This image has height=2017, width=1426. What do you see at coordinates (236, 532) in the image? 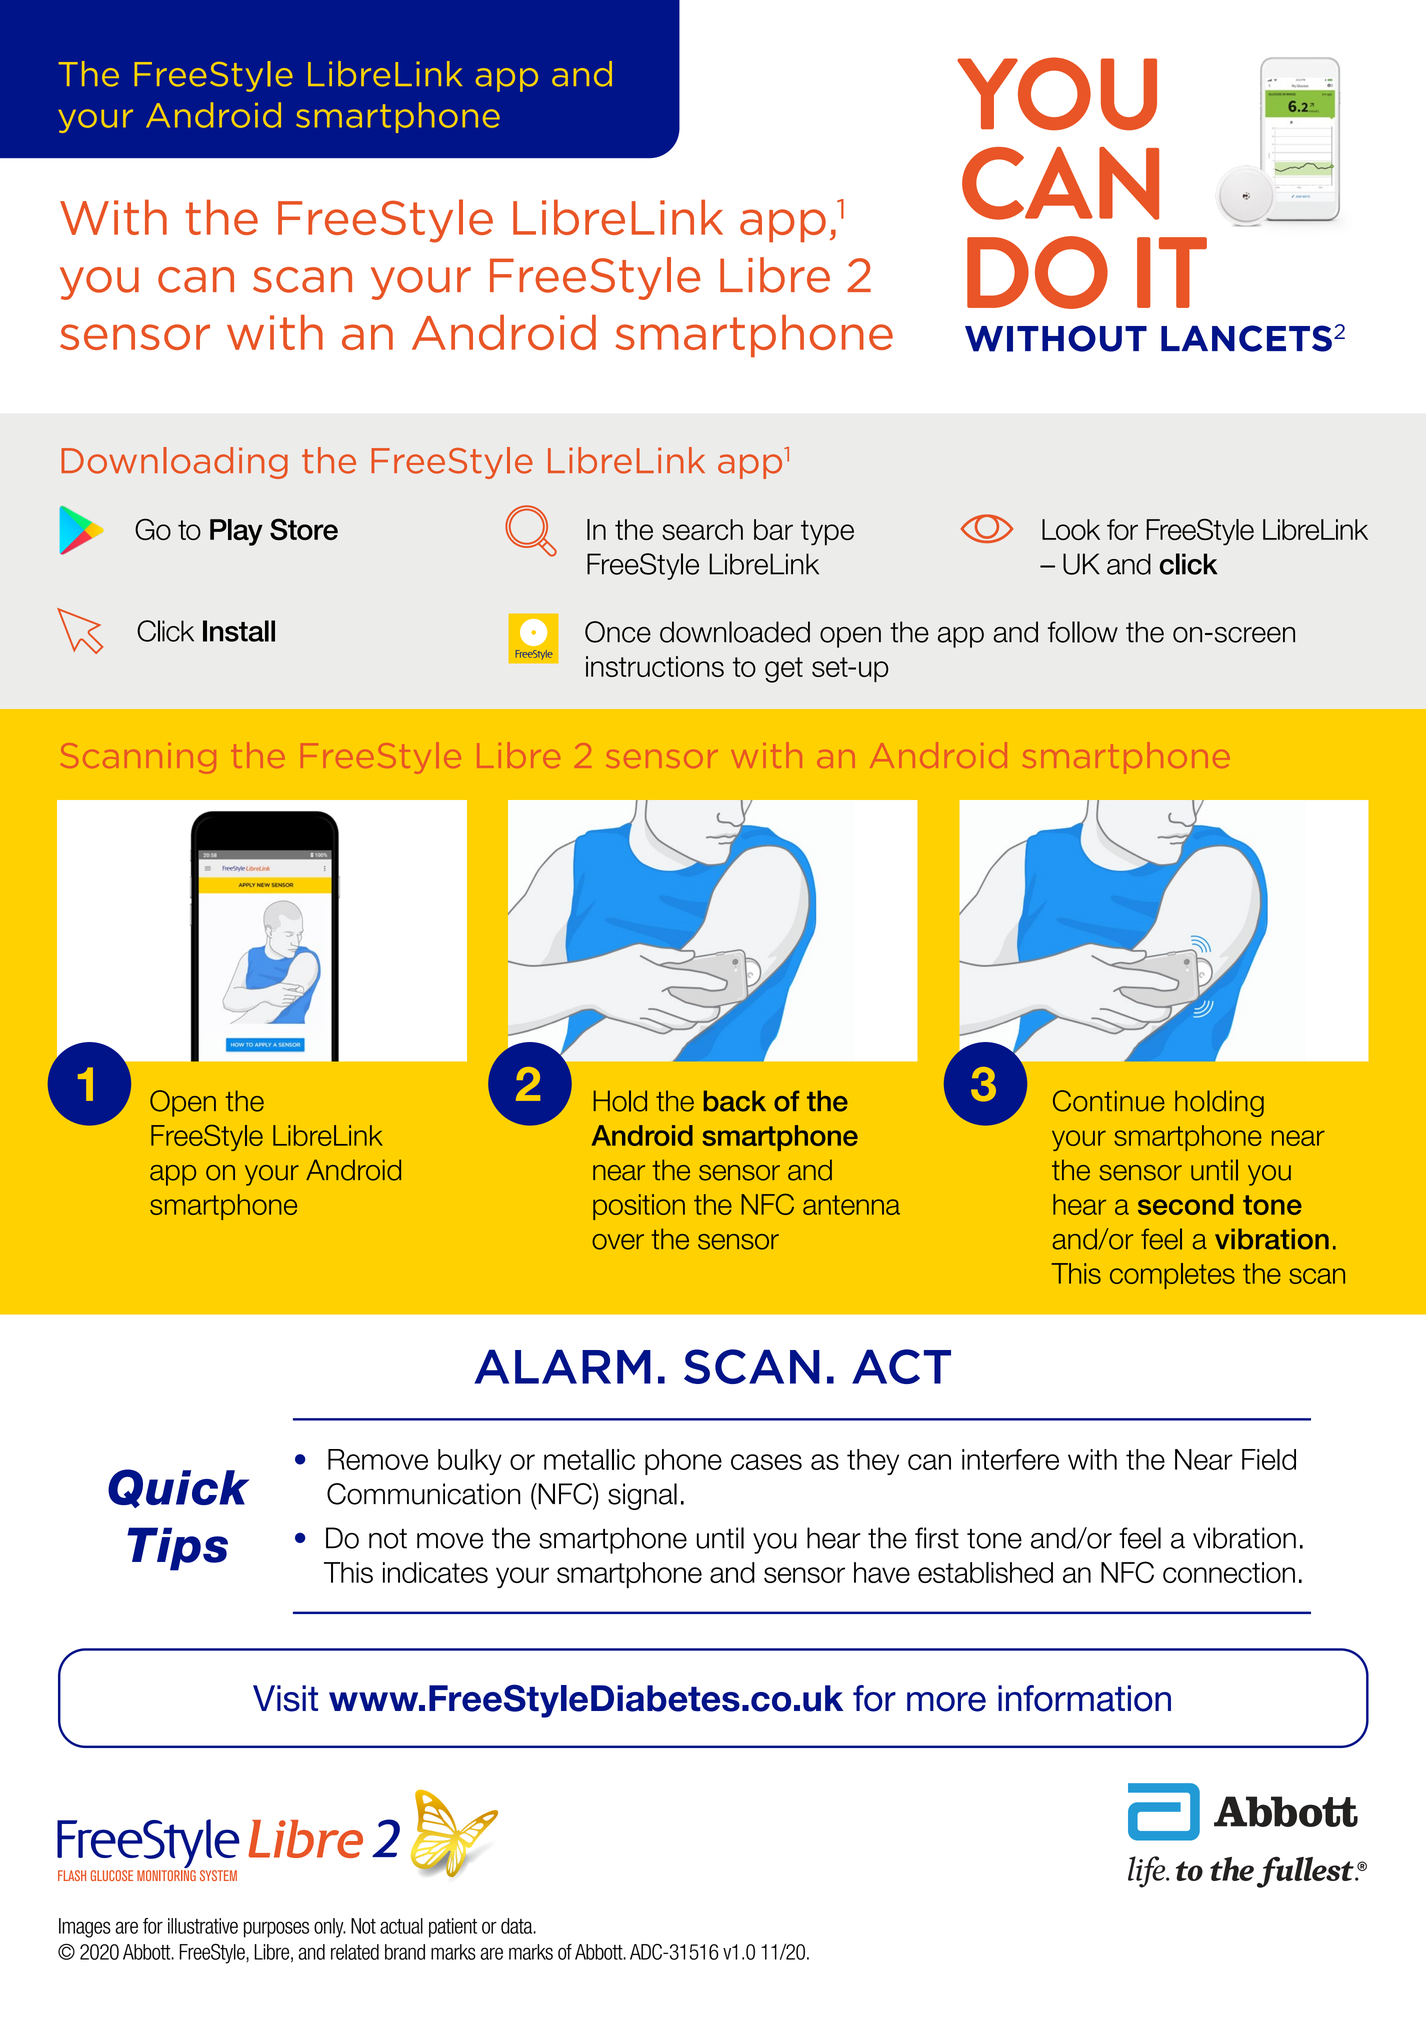
I see `Play` at bounding box center [236, 532].
